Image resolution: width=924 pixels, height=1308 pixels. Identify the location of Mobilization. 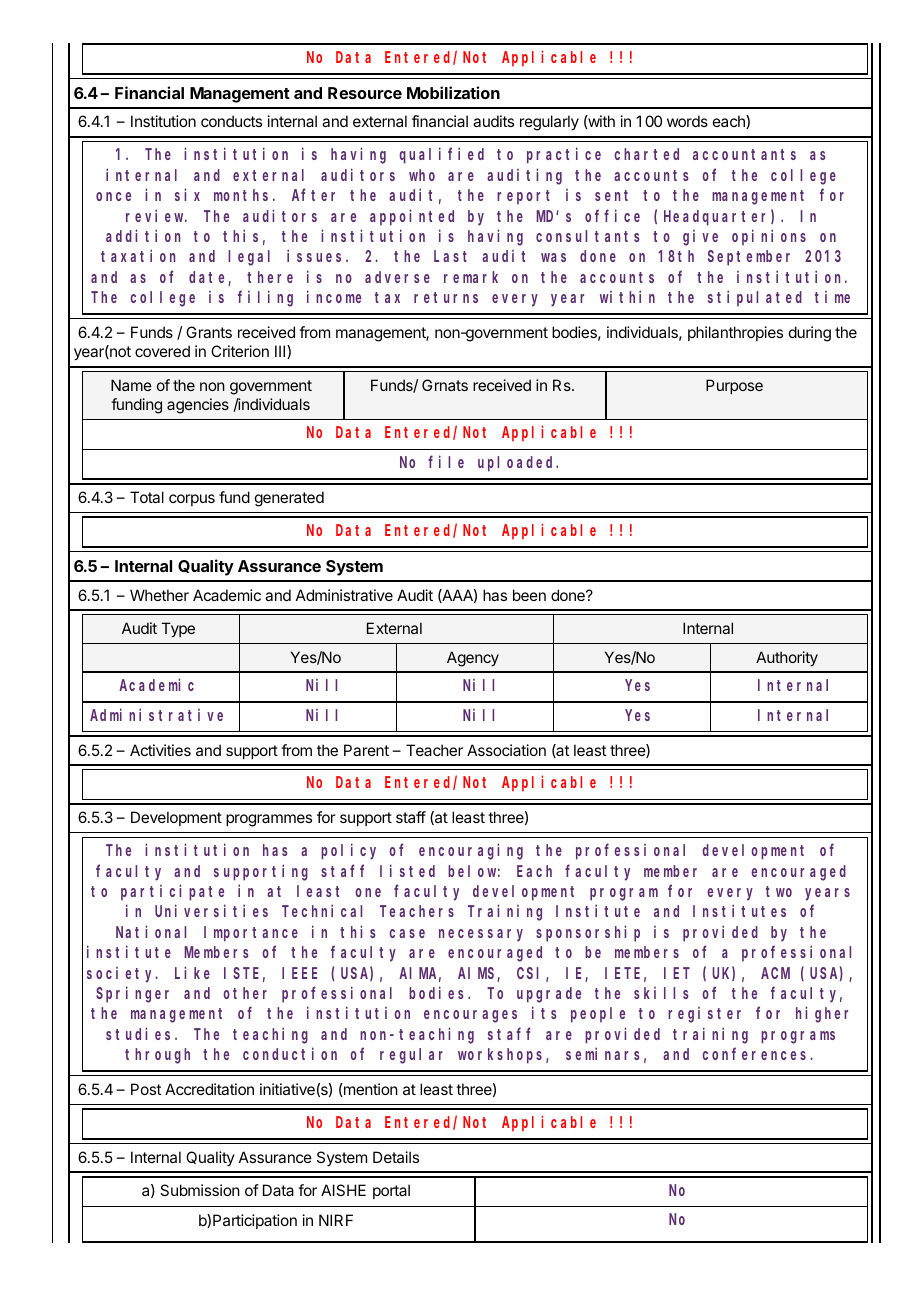
(453, 92).
